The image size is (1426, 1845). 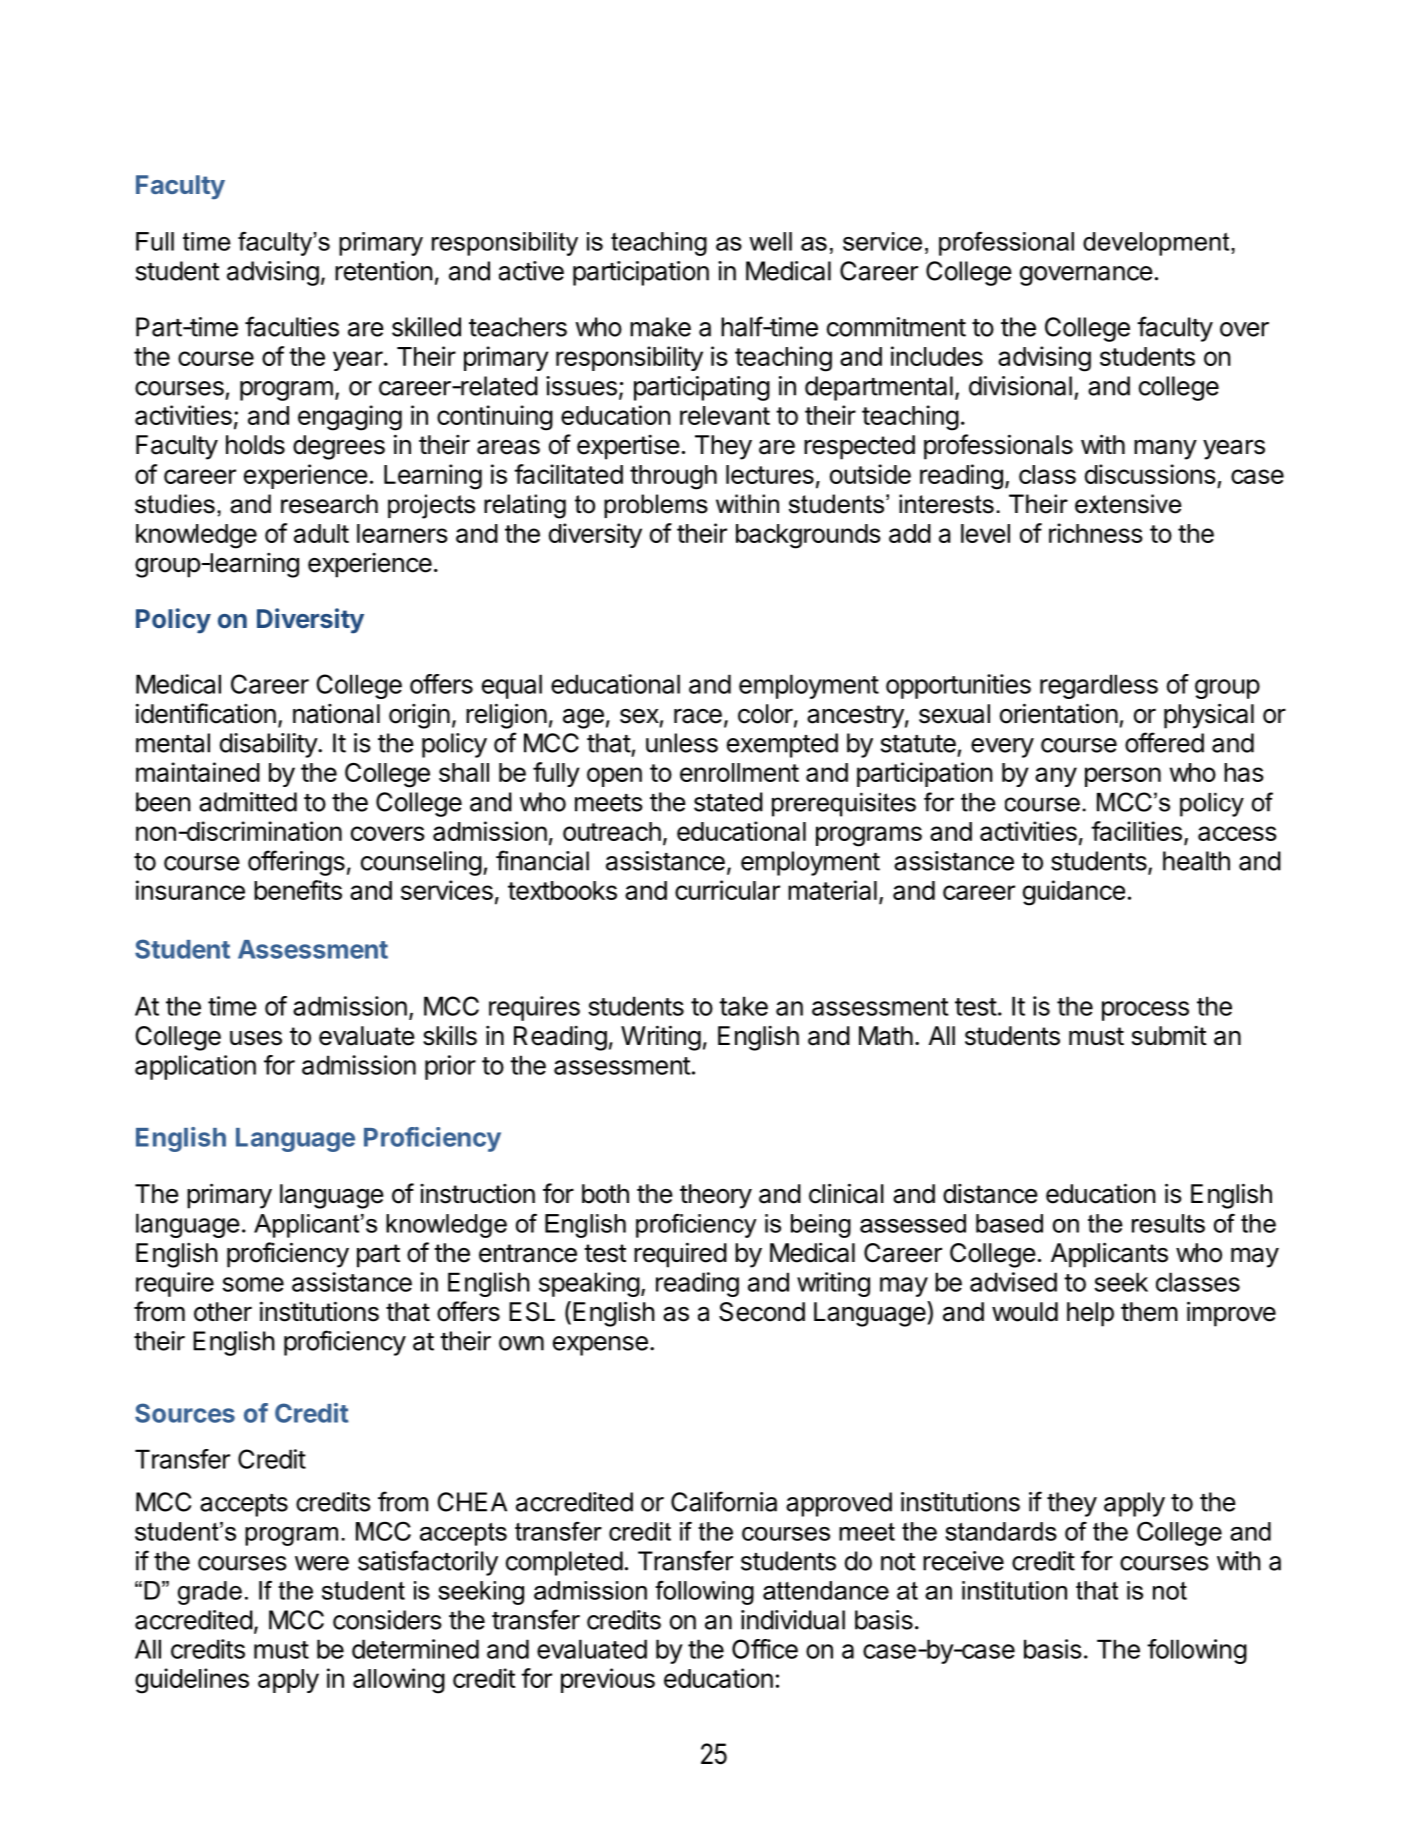 What do you see at coordinates (1168, 1223) in the document?
I see `results` at bounding box center [1168, 1223].
